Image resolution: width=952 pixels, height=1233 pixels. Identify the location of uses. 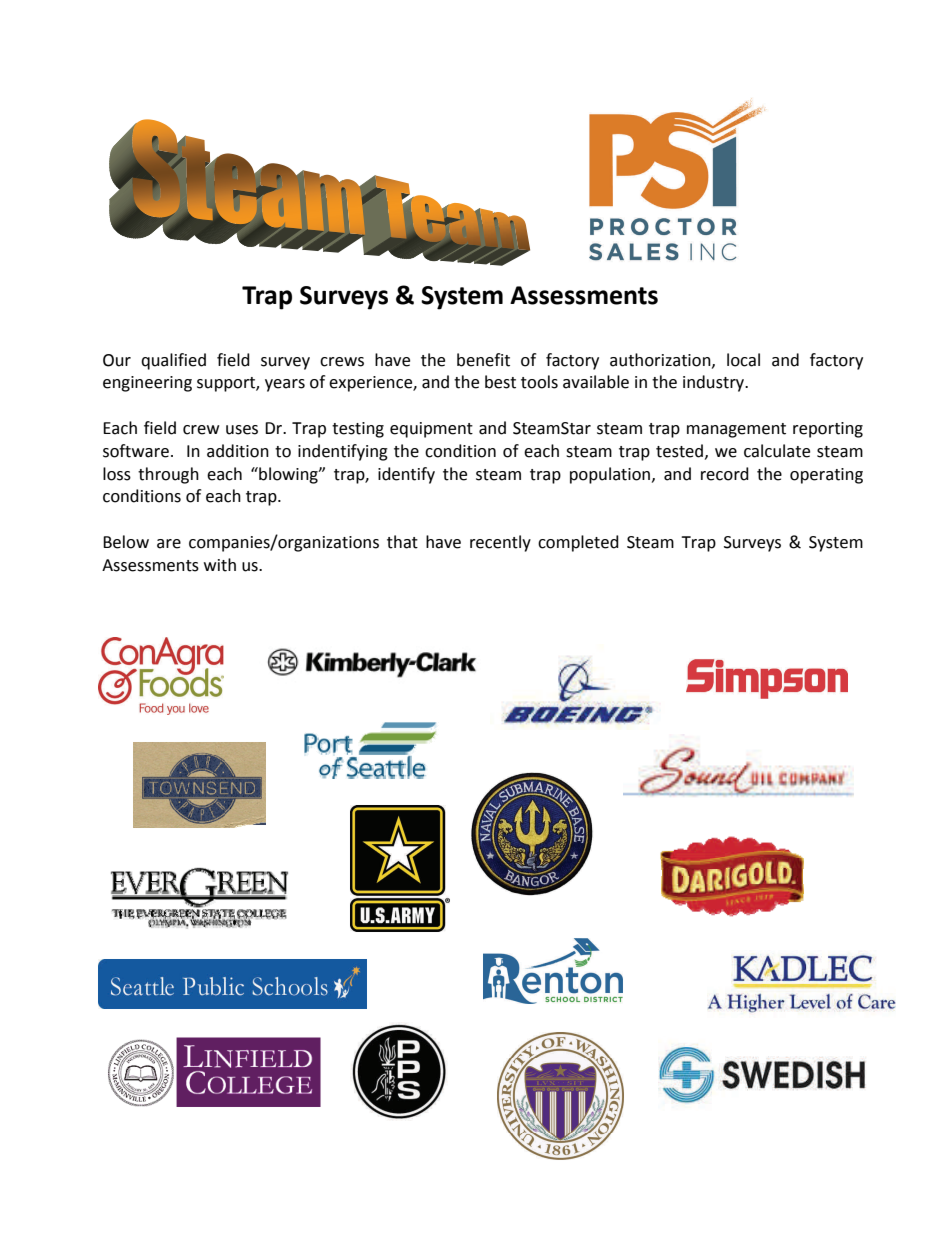
(242, 430).
